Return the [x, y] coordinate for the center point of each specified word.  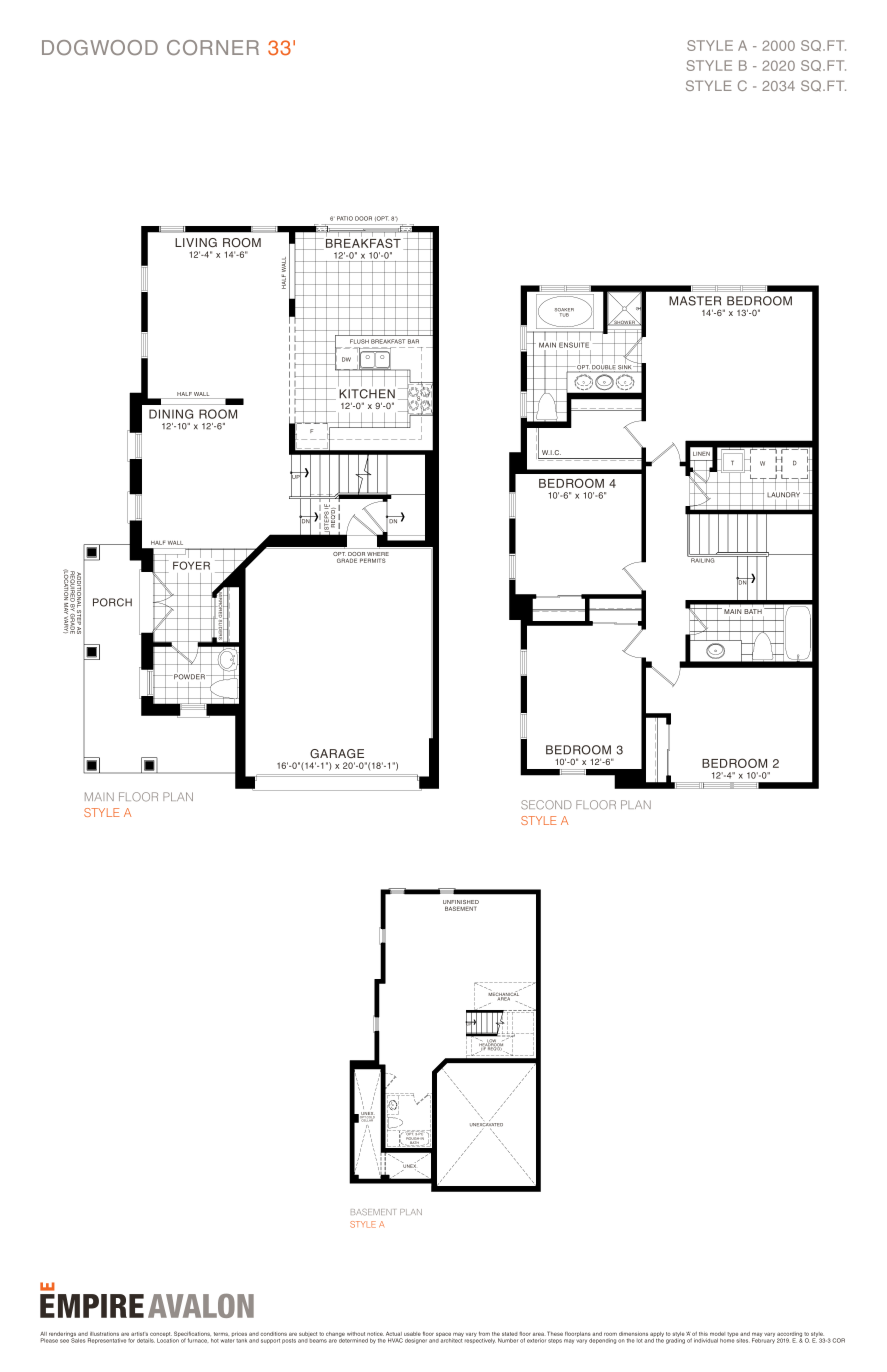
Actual [394, 1335]
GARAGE [337, 753]
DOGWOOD [100, 47]
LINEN [701, 453]
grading [675, 1340]
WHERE [377, 554]
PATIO [345, 218]
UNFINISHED [461, 903]
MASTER [695, 301]
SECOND [546, 805]
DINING [171, 414]
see [64, 1341]
